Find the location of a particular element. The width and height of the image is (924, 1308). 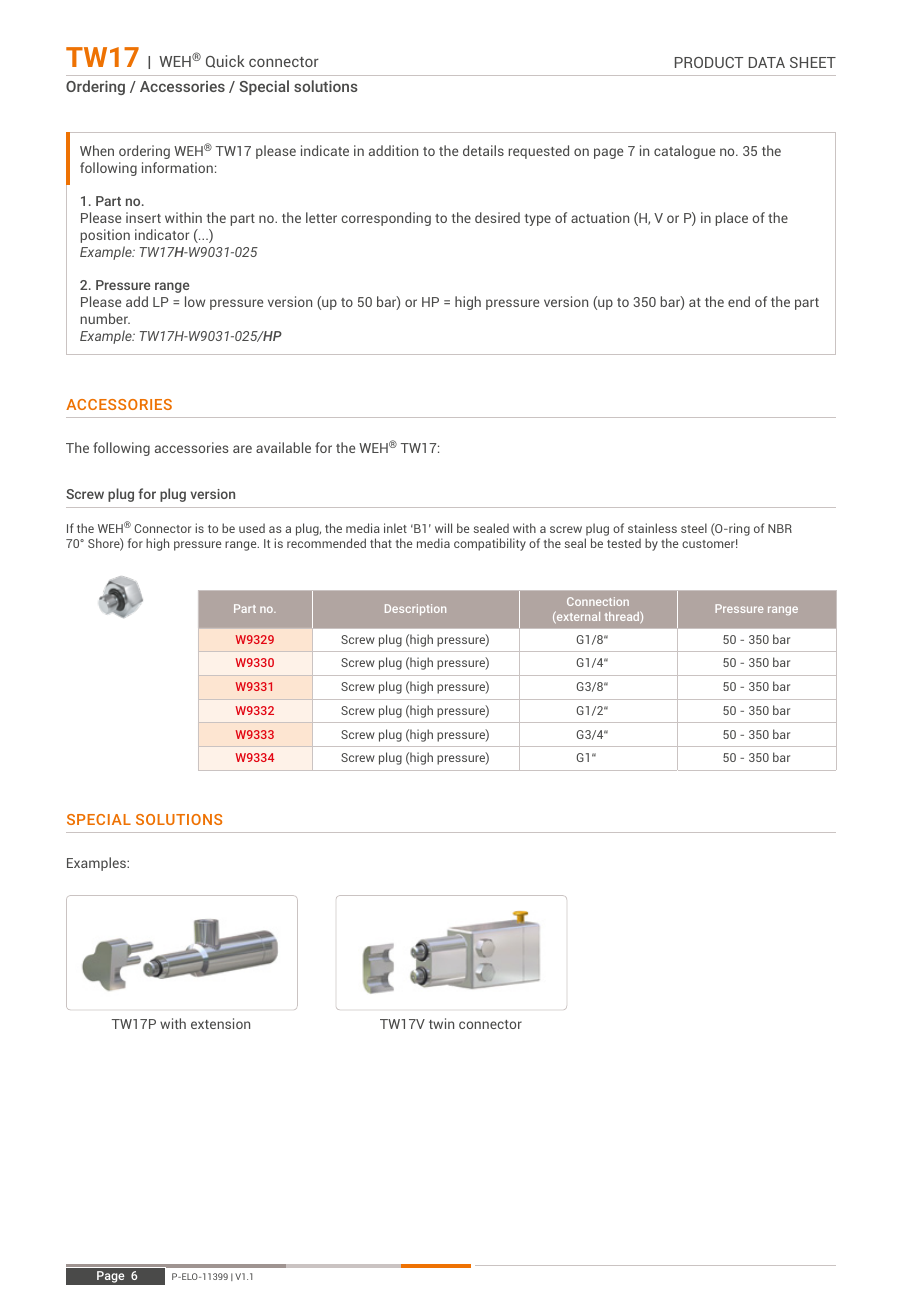

details is located at coordinates (483, 150).
